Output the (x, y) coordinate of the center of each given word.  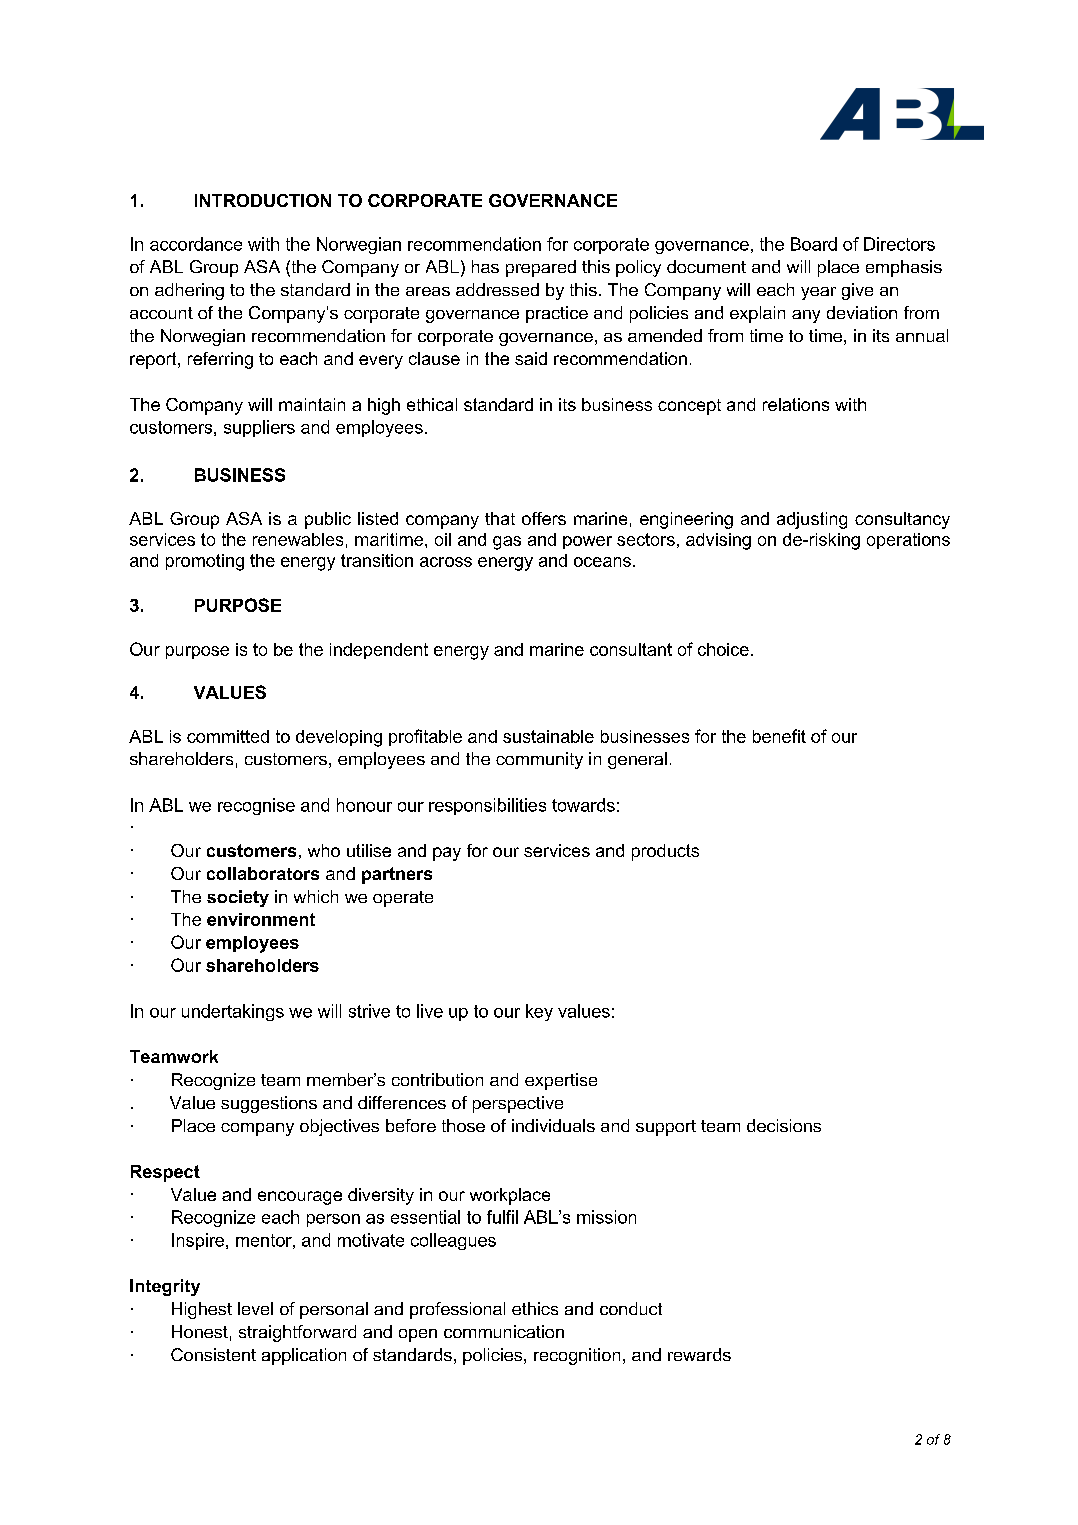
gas (507, 543)
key (539, 1012)
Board (814, 244)
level (255, 1308)
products (665, 852)
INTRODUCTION (263, 200)
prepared (541, 268)
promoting (205, 562)
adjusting (812, 520)
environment (261, 919)
